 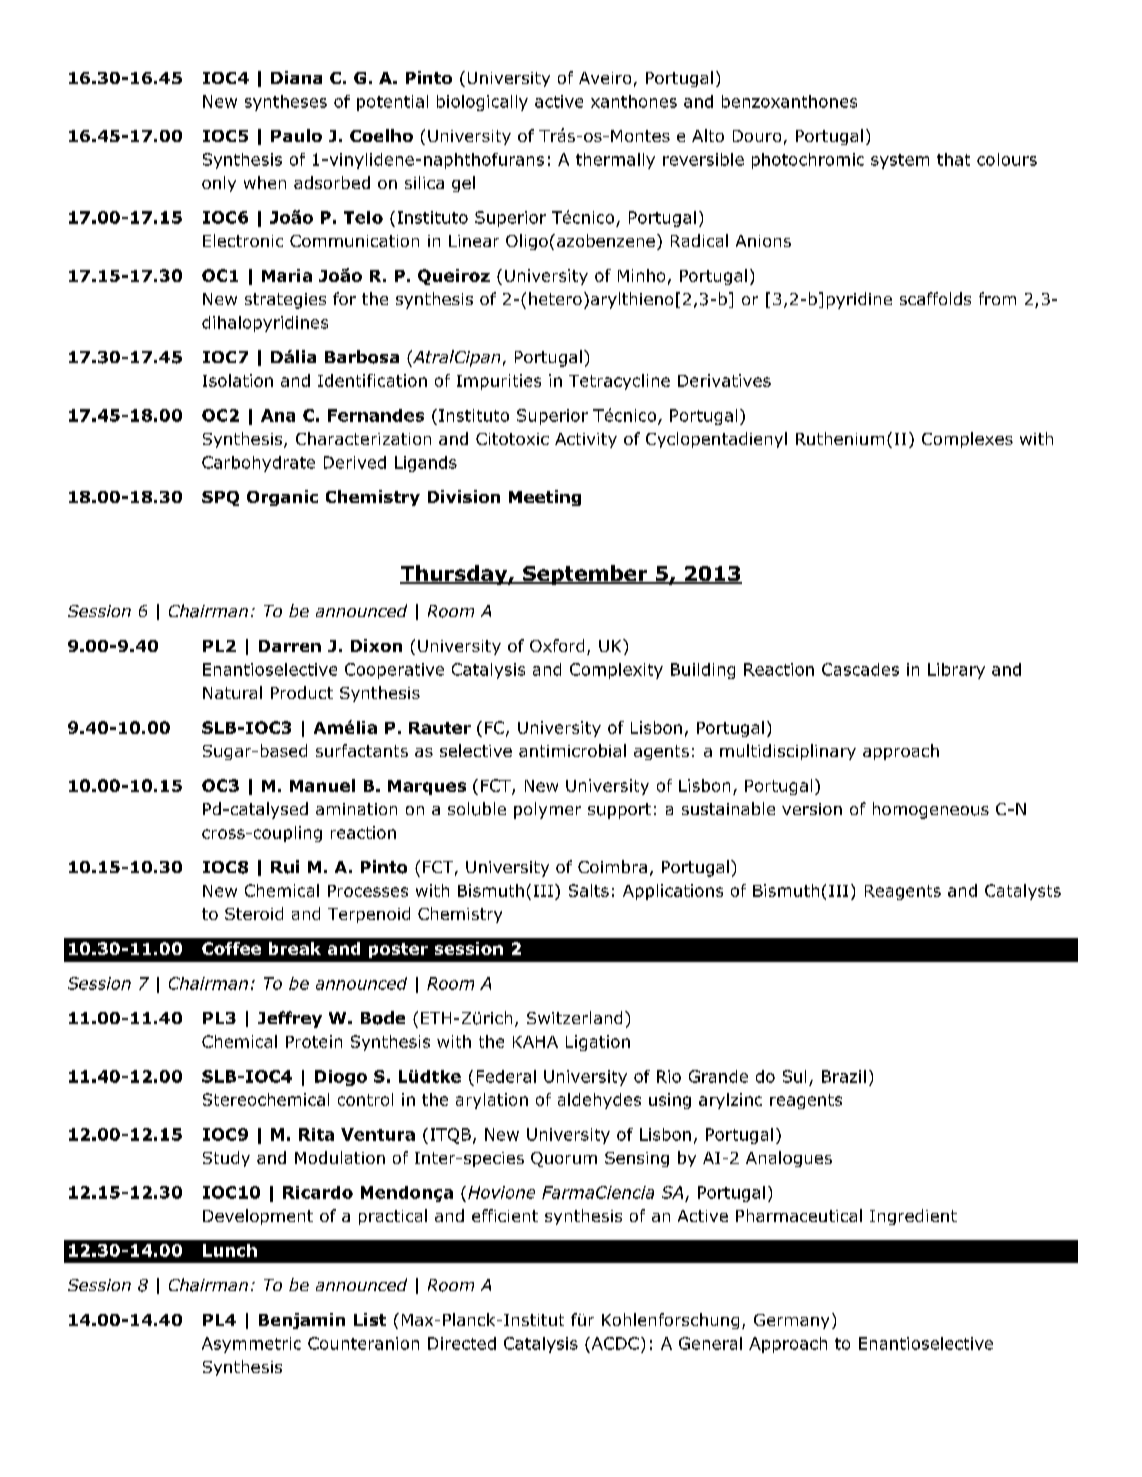 I want to click on Brazil, so click(x=844, y=1076).
